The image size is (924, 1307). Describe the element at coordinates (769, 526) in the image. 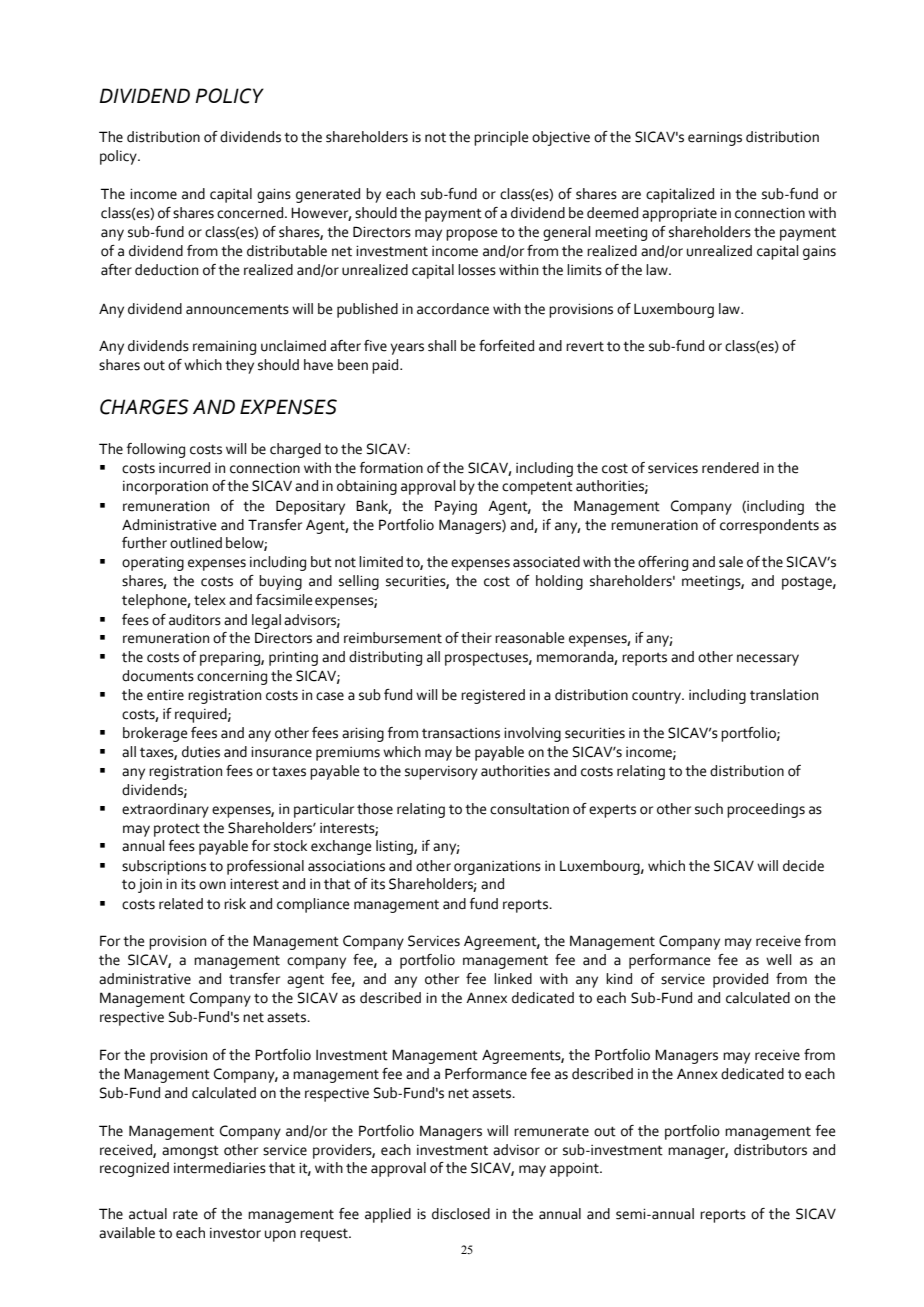

I see `correspondents` at that location.
